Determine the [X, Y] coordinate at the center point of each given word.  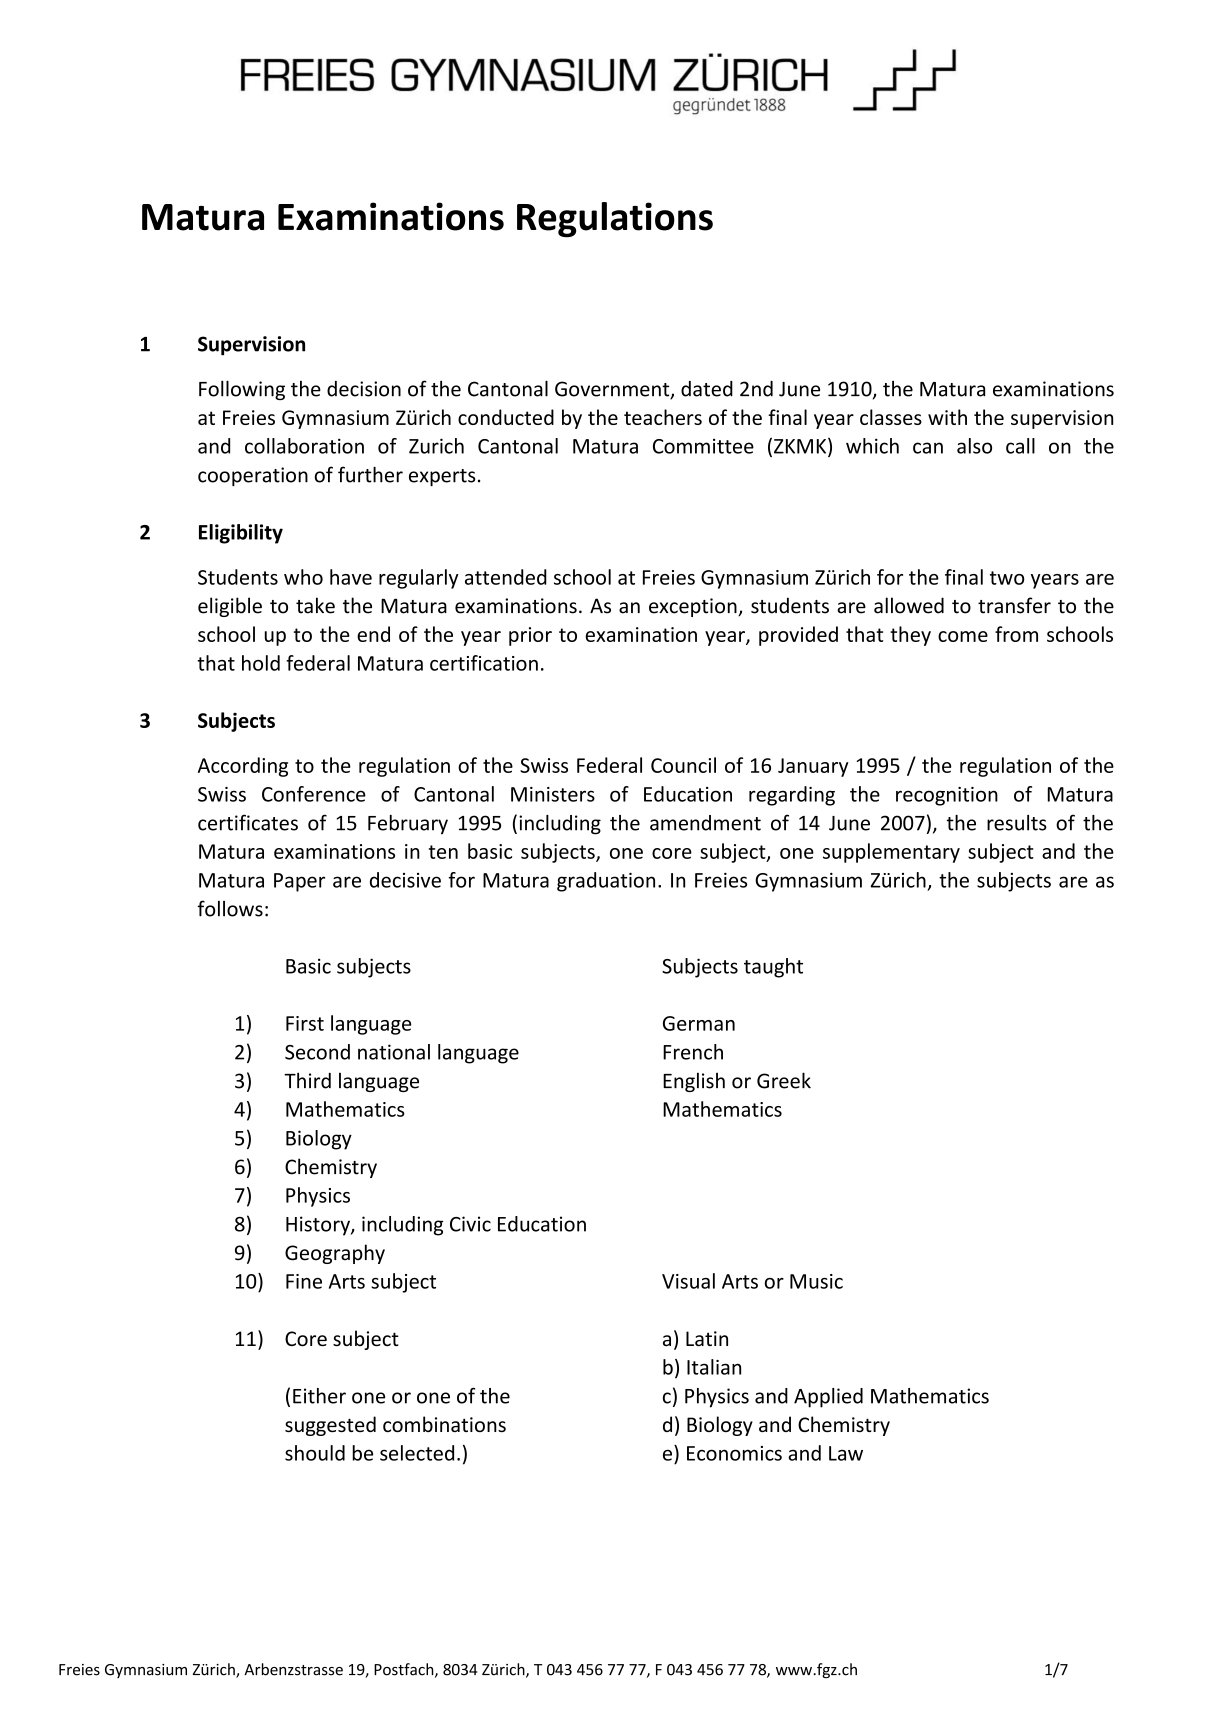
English [694, 1082]
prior [530, 636]
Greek [784, 1080]
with [947, 417]
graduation [606, 882]
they [910, 636]
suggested [330, 1426]
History [319, 1226]
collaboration [304, 446]
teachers [663, 417]
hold [261, 663]
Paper [299, 882]
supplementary [891, 853]
